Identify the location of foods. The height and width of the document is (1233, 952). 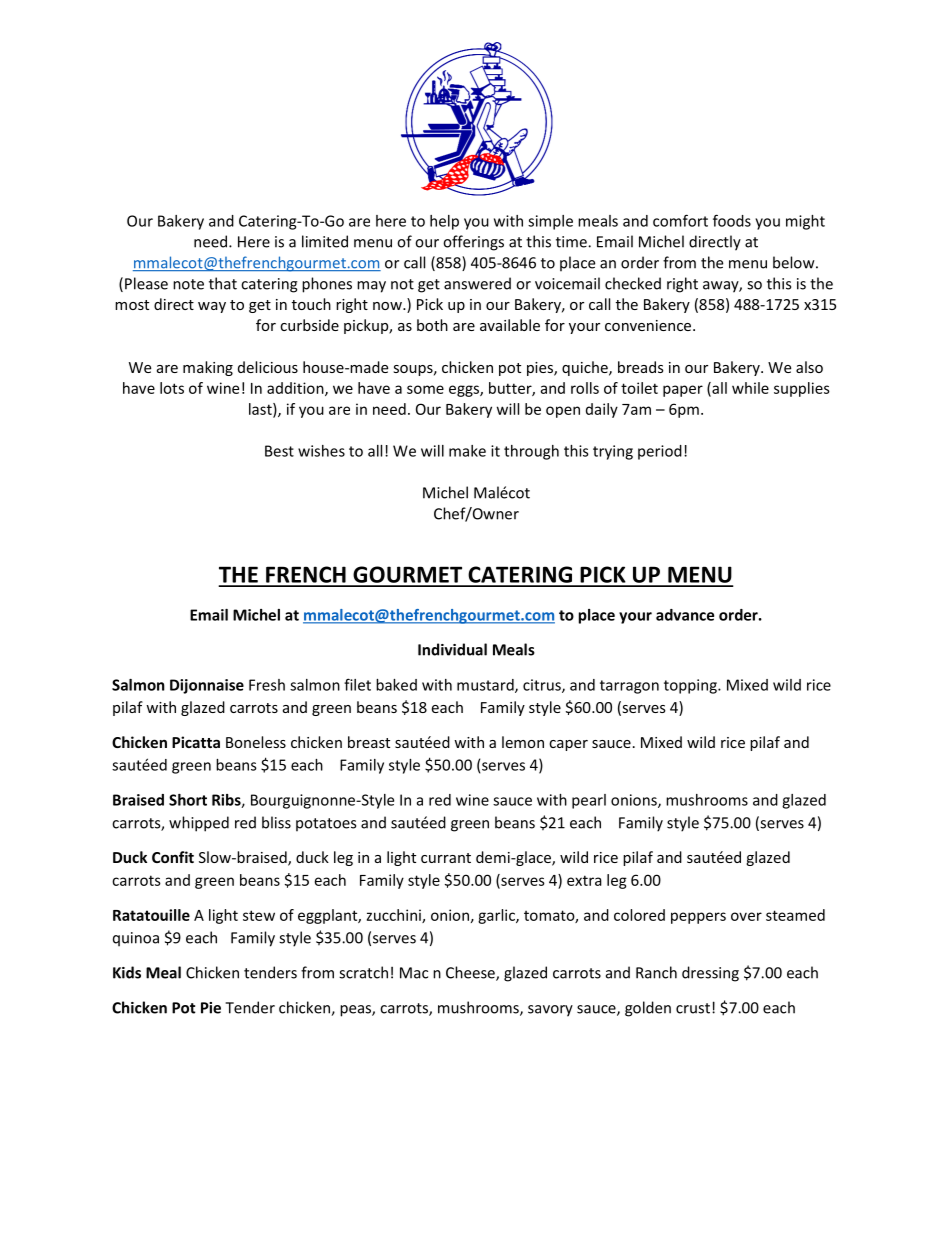
(732, 220).
